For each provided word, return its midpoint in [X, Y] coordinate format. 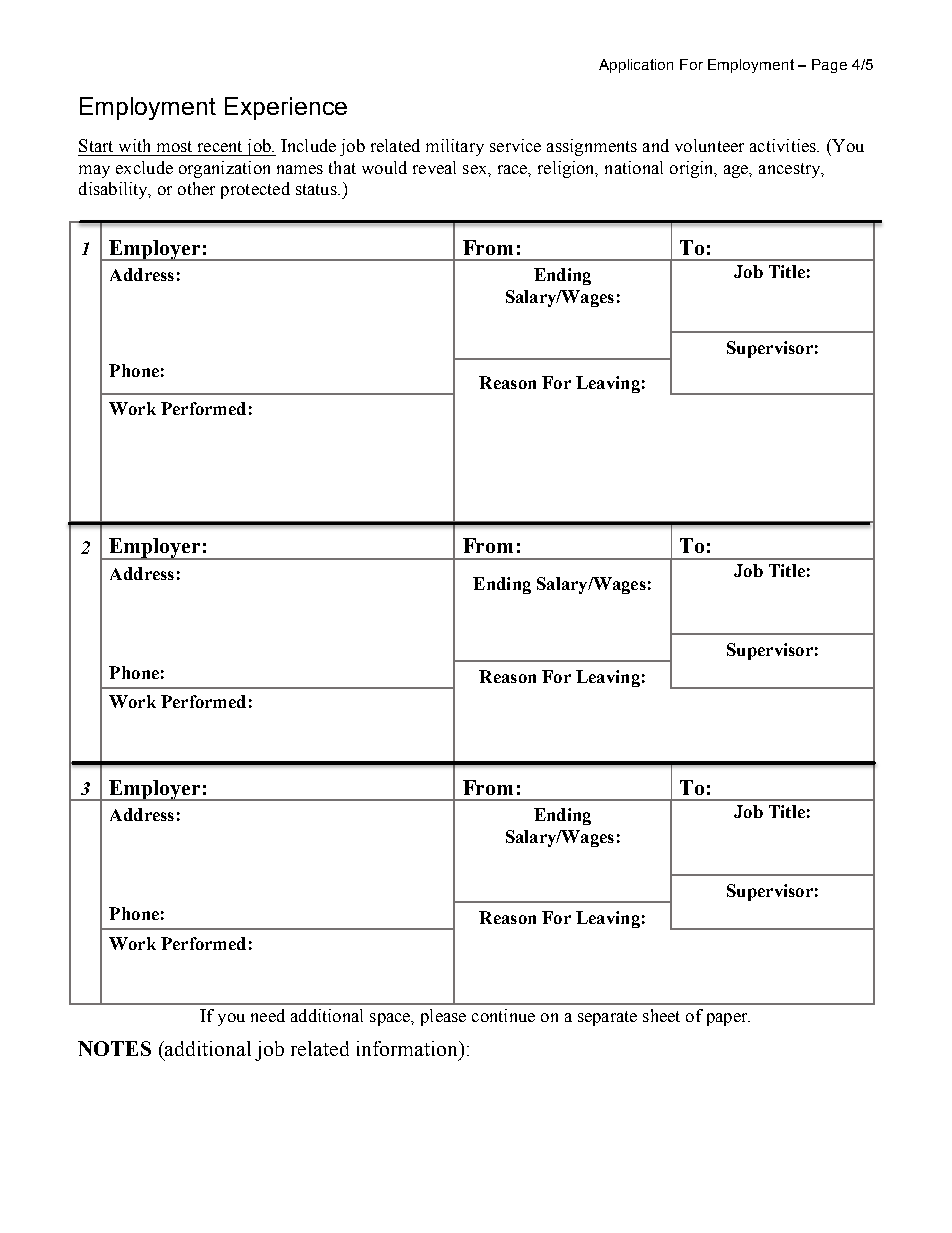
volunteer [709, 145]
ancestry [791, 170]
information [409, 1050]
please [443, 1017]
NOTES [114, 1048]
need [268, 1015]
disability [114, 190]
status [317, 189]
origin [693, 169]
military [455, 147]
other [196, 188]
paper [728, 1019]
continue [503, 1015]
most [174, 146]
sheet [661, 1015]
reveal [434, 167]
